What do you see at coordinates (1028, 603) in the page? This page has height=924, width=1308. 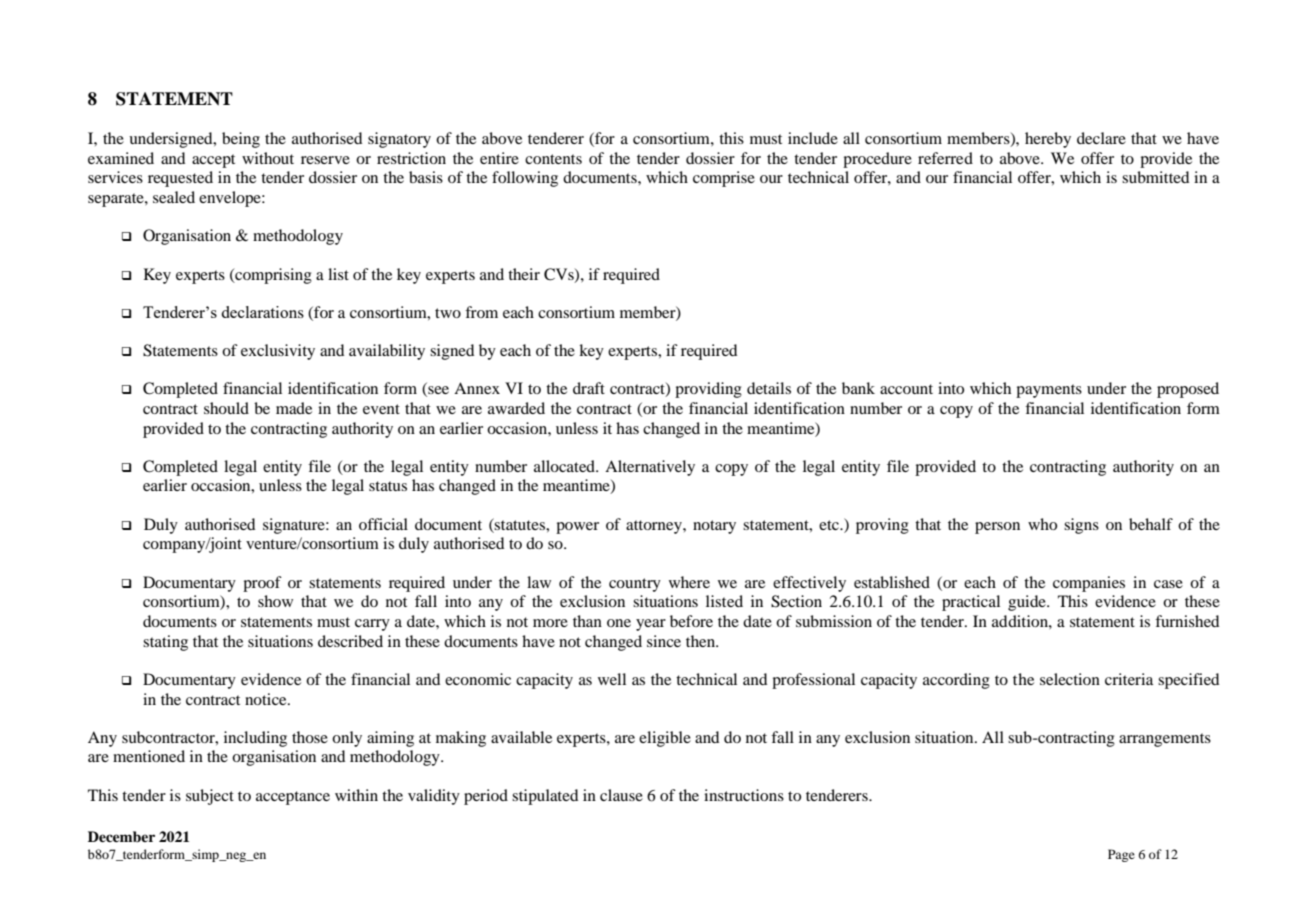 I see `guide` at bounding box center [1028, 603].
